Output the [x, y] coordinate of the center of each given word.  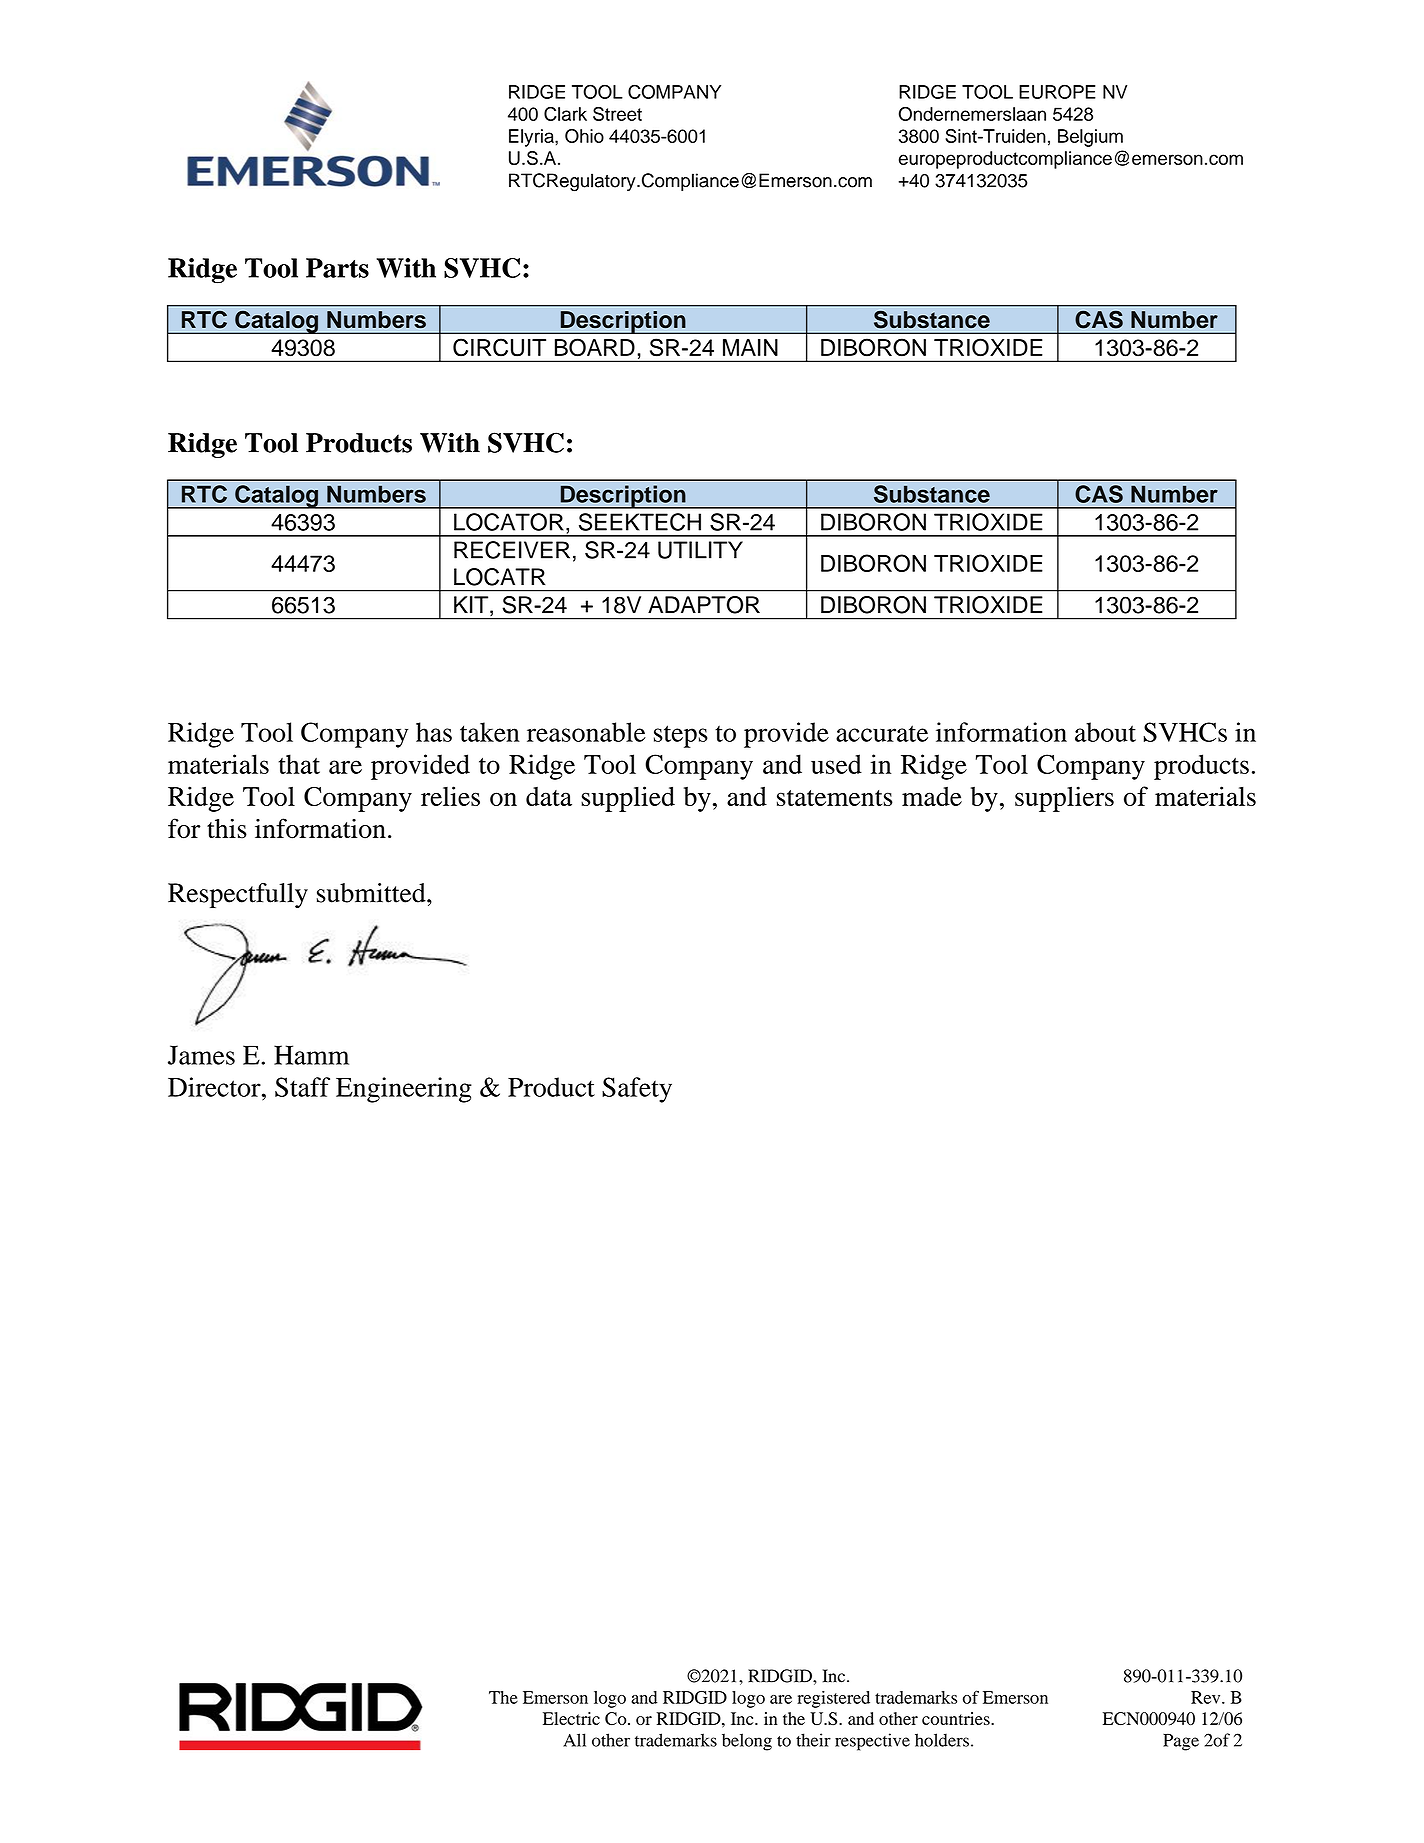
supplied [628, 799]
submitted [372, 893]
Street [617, 114]
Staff [302, 1087]
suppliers [1064, 799]
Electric [571, 1718]
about [1105, 732]
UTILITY [700, 550]
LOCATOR [509, 522]
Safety [637, 1090]
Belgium [1090, 138]
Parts [337, 268]
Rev [1207, 1697]
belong [747, 1742]
